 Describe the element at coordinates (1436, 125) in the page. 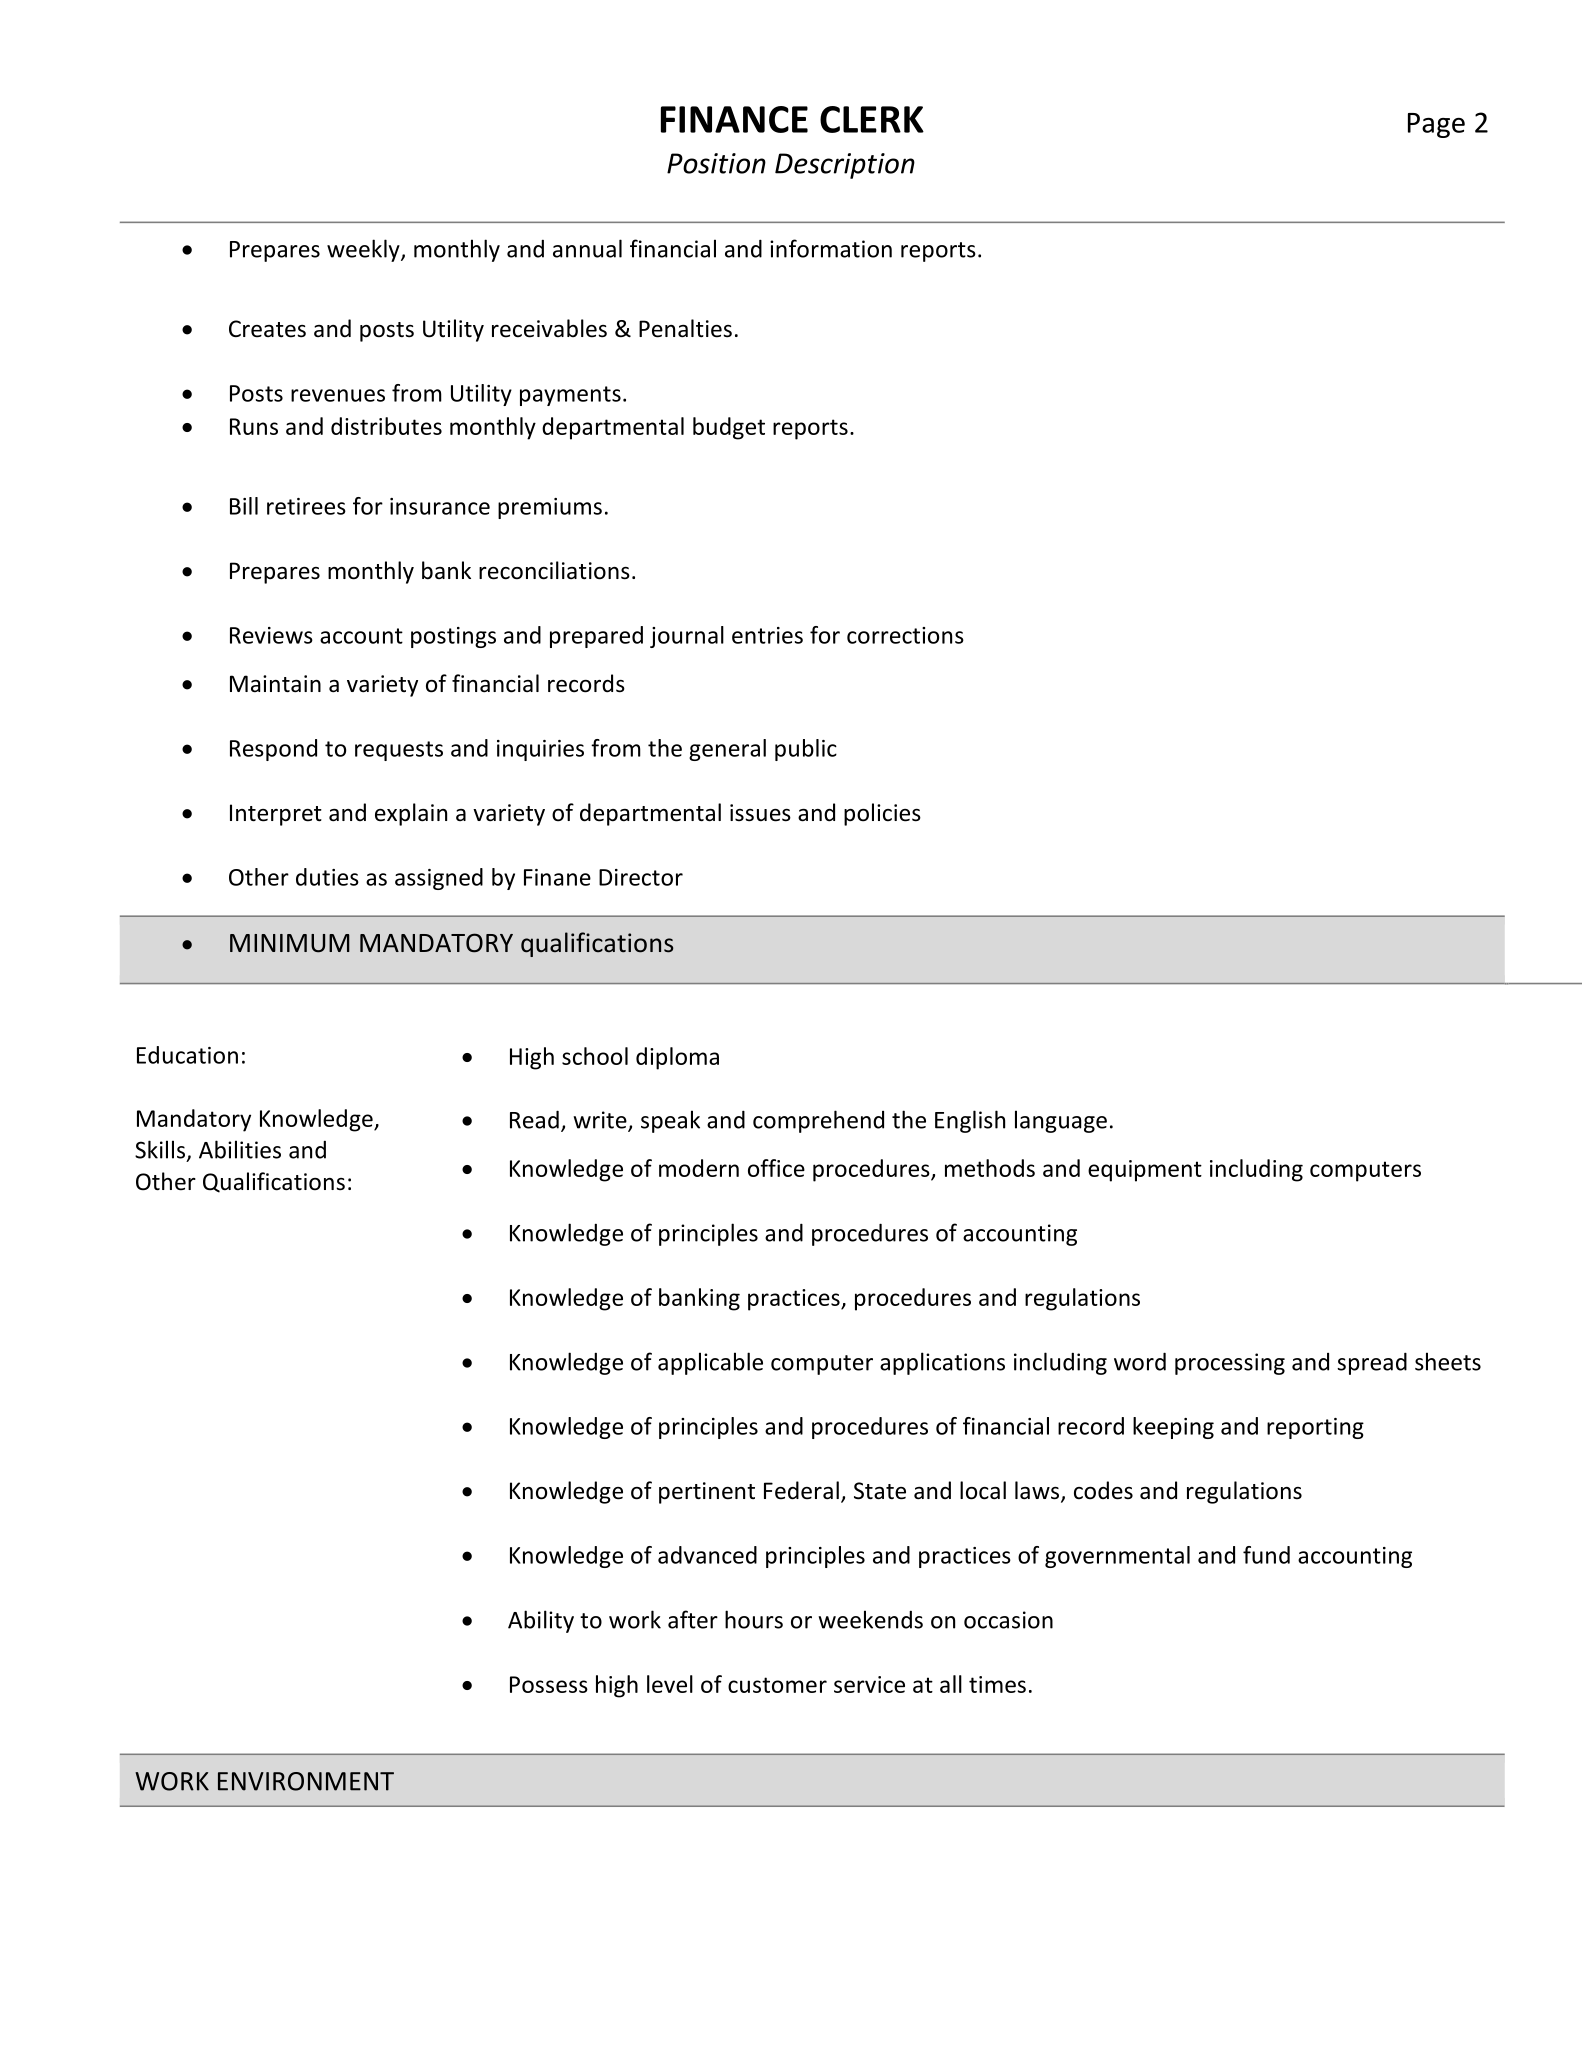

I see `Page` at that location.
